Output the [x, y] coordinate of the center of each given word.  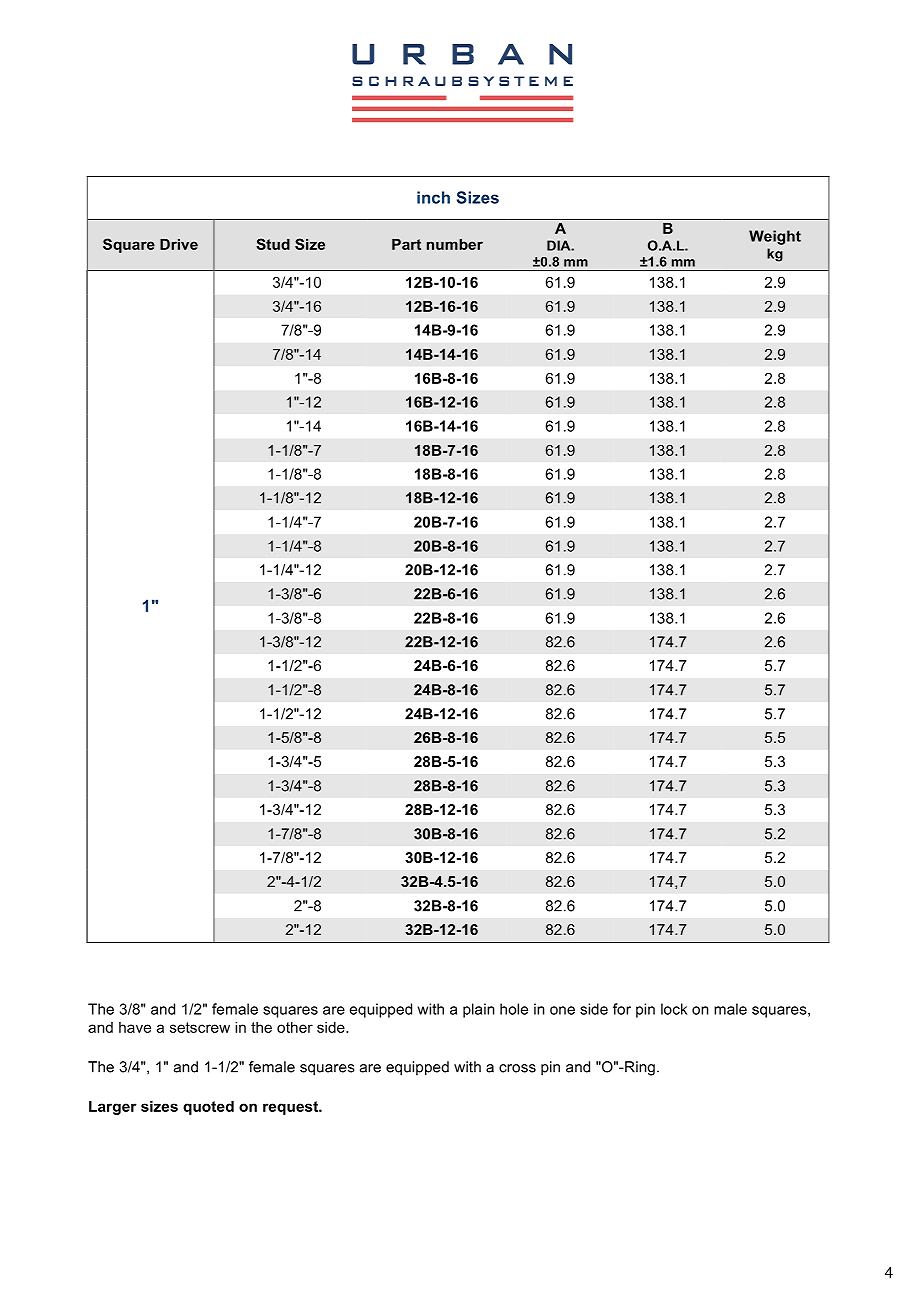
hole [514, 1009]
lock [674, 1009]
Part [406, 244]
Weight [775, 237]
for [622, 1009]
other [295, 1027]
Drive [179, 244]
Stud [273, 244]
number [455, 244]
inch [433, 197]
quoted [208, 1108]
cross [517, 1068]
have [135, 1027]
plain [479, 1010]
